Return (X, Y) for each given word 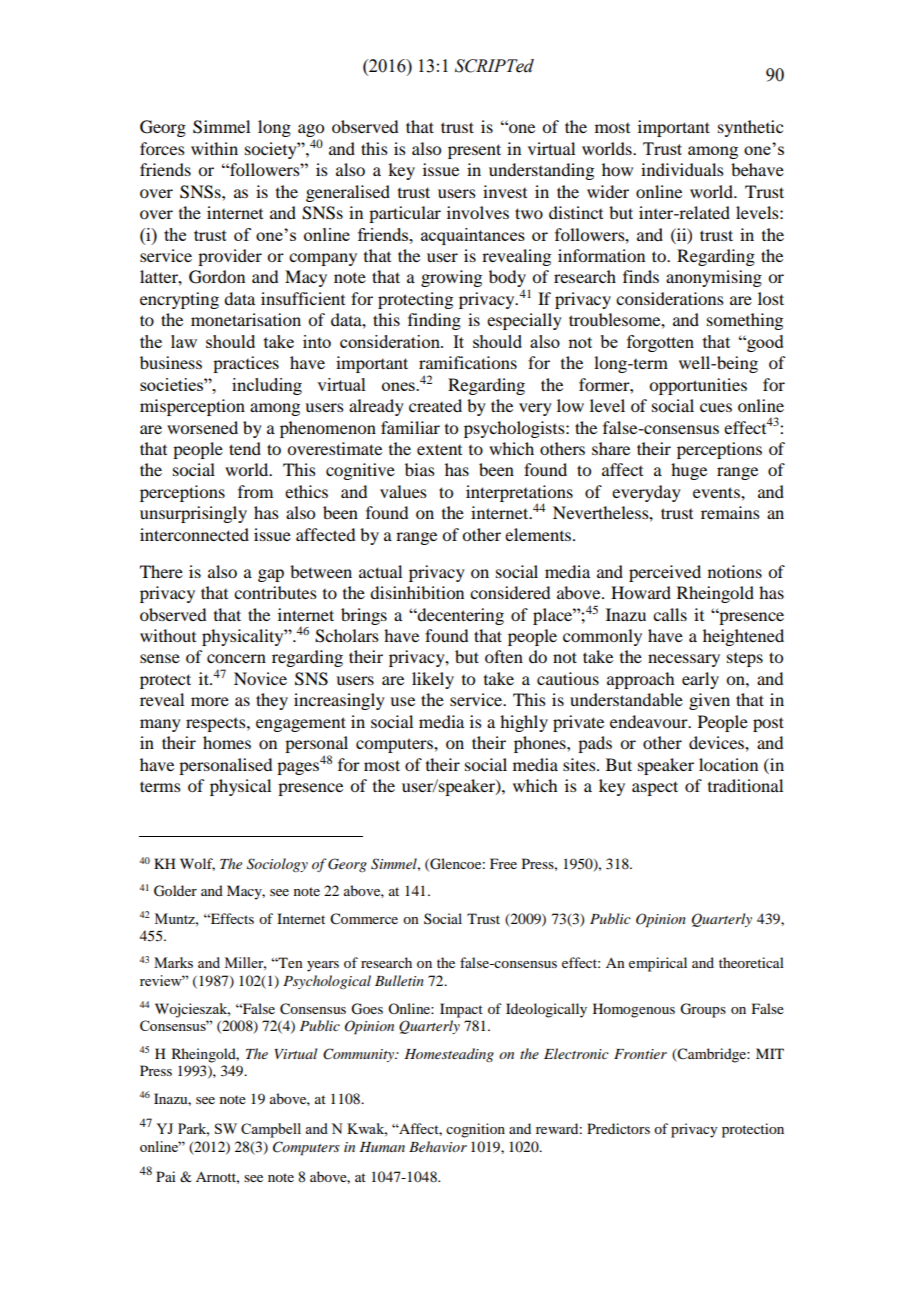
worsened (202, 427)
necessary (684, 660)
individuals (682, 169)
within (214, 148)
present (474, 151)
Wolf (197, 864)
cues (716, 407)
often (504, 656)
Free (503, 863)
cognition (475, 1130)
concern (236, 658)
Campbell (271, 1130)
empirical (658, 964)
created (435, 405)
